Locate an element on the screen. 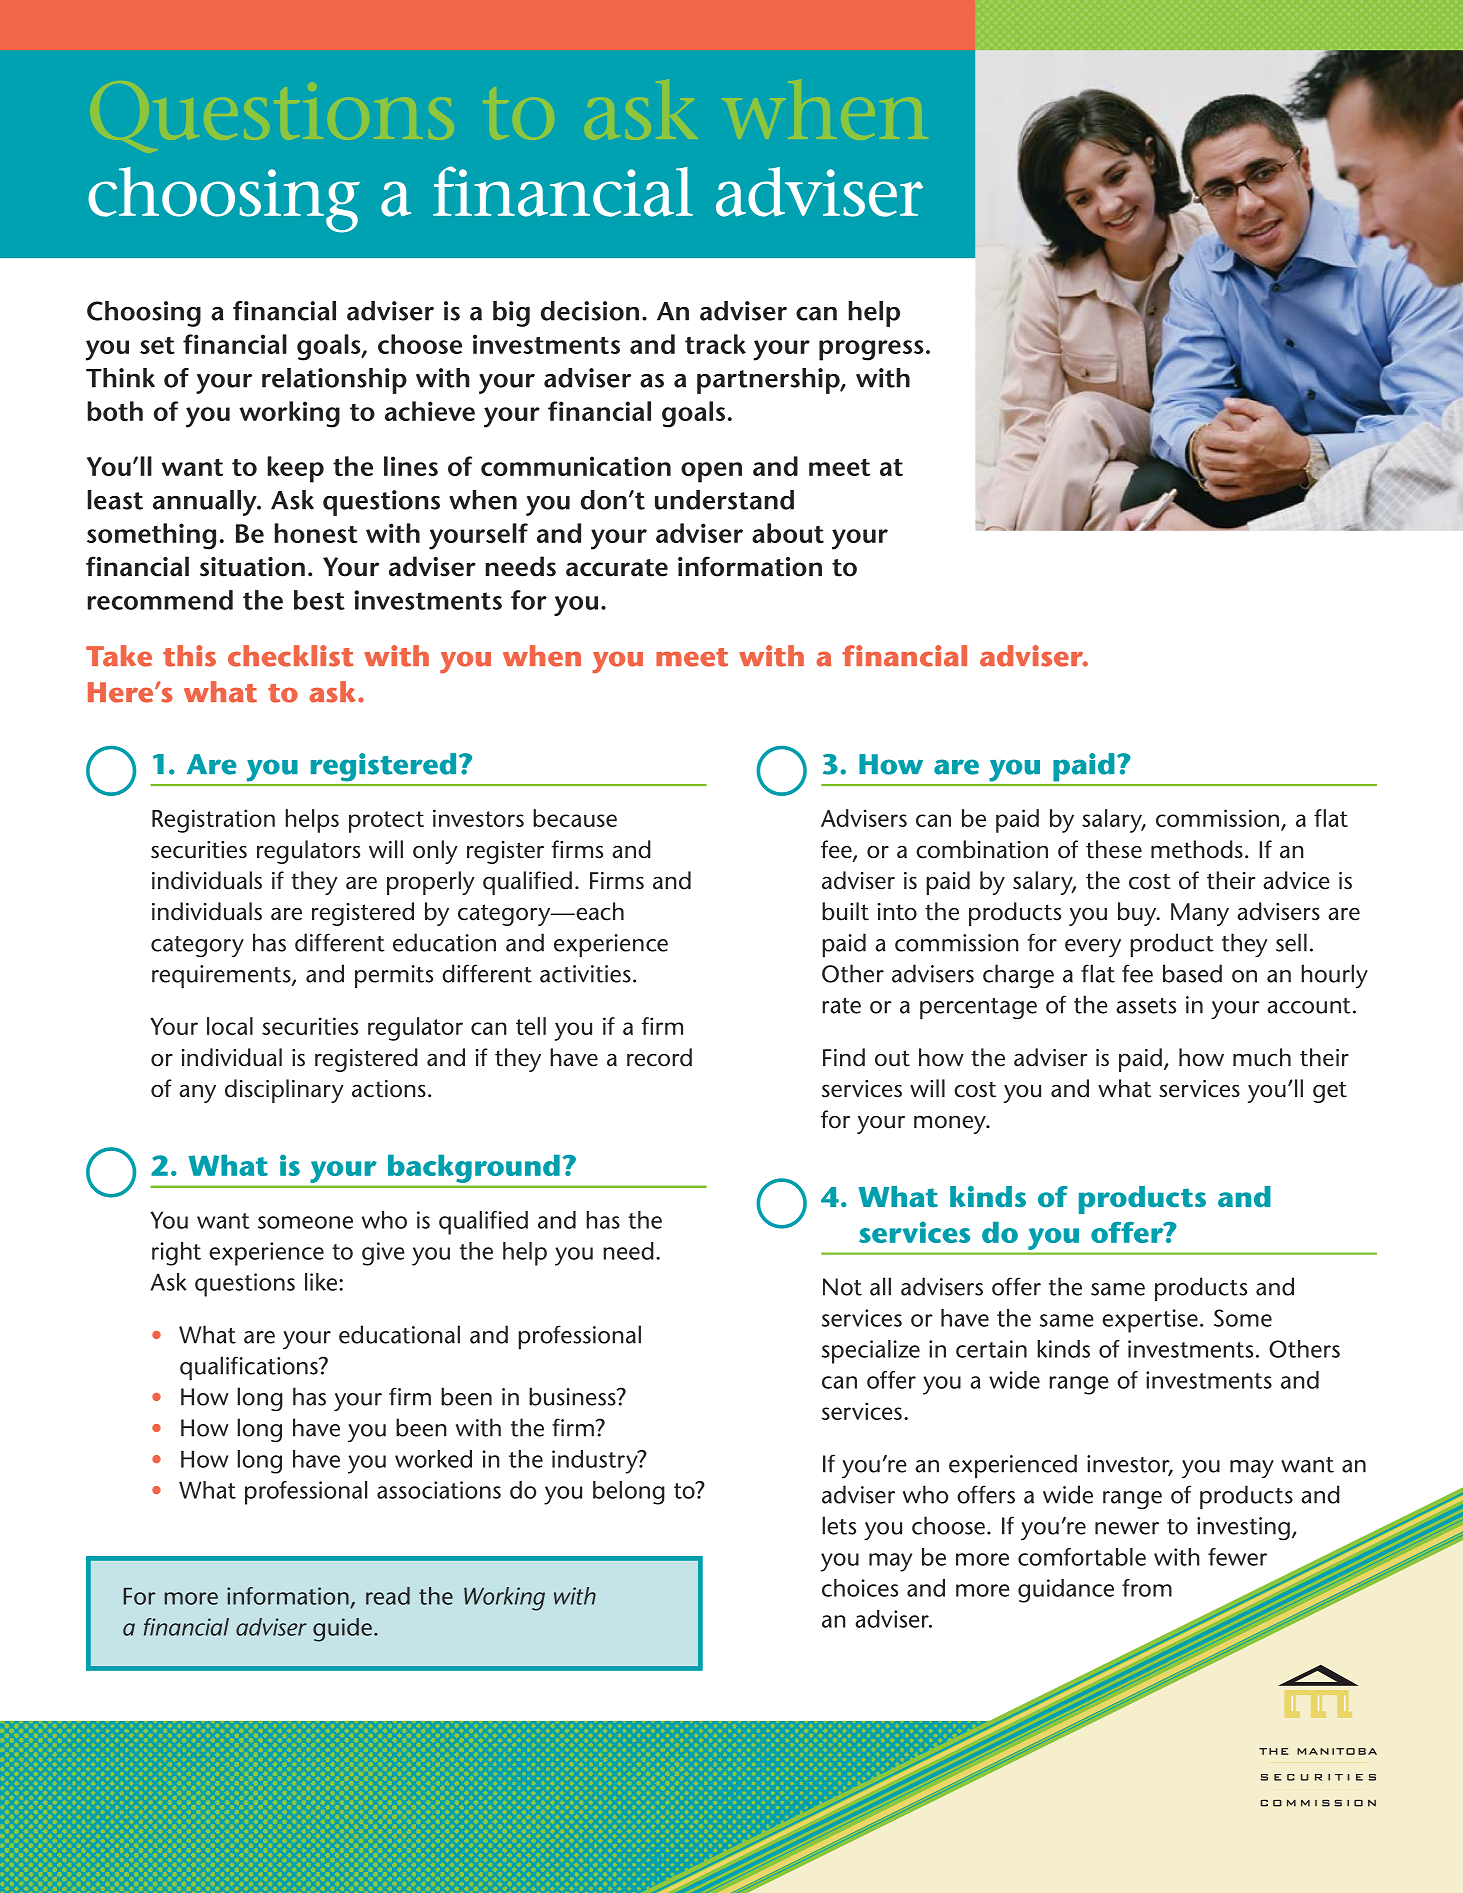 This screenshot has width=1463, height=1893. progress is located at coordinates (871, 350).
